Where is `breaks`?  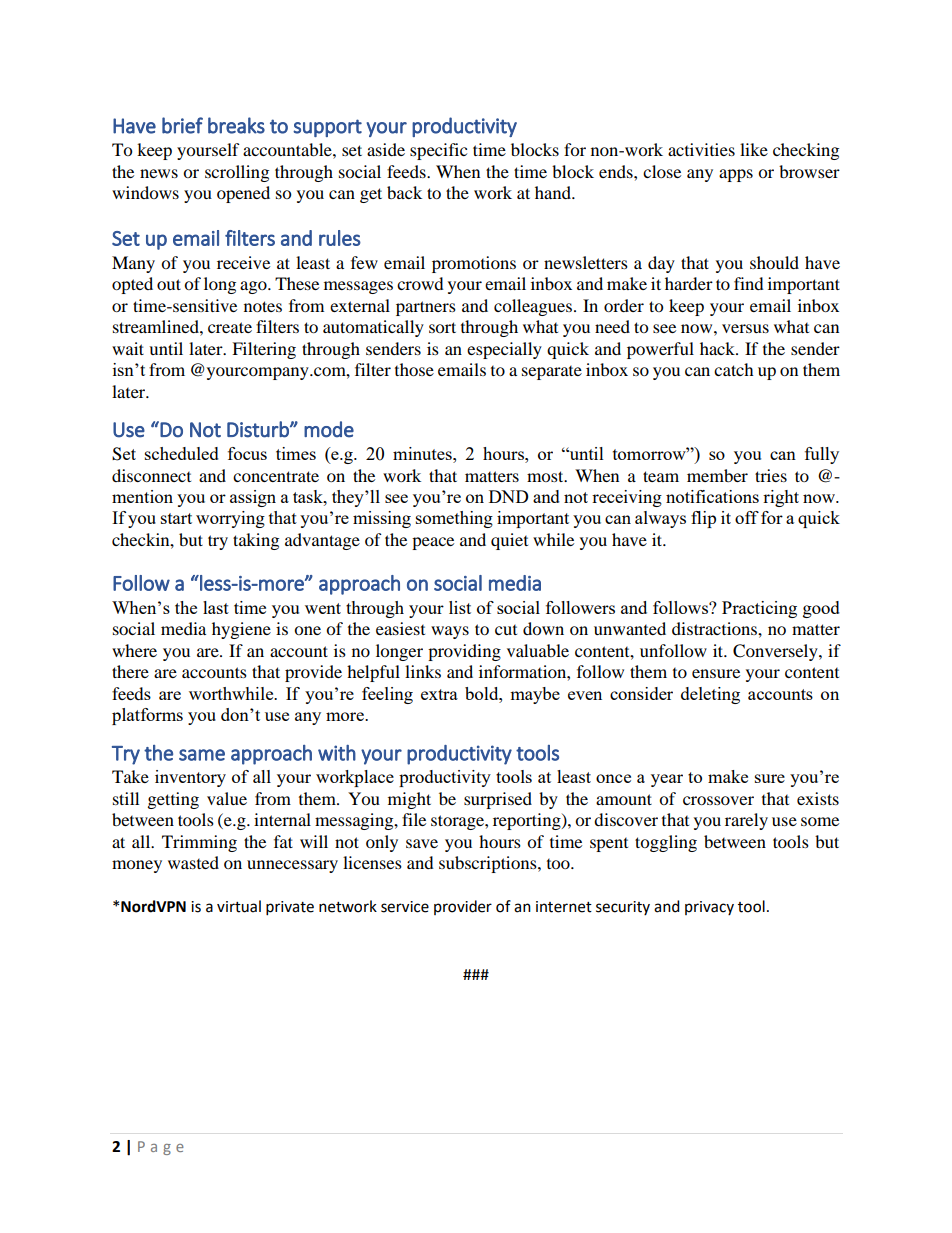 breaks is located at coordinates (236, 125).
